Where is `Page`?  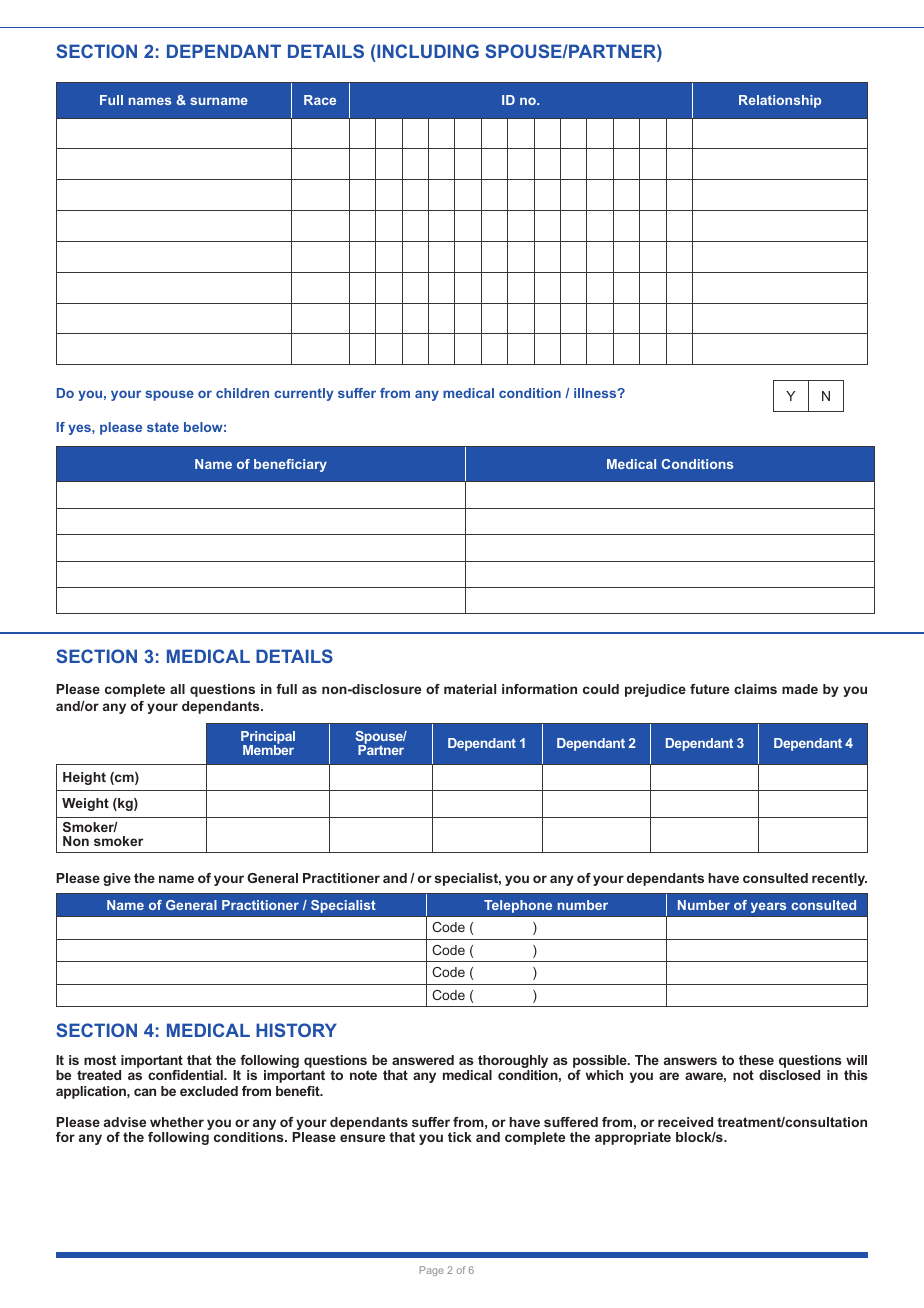 Page is located at coordinates (432, 1271).
